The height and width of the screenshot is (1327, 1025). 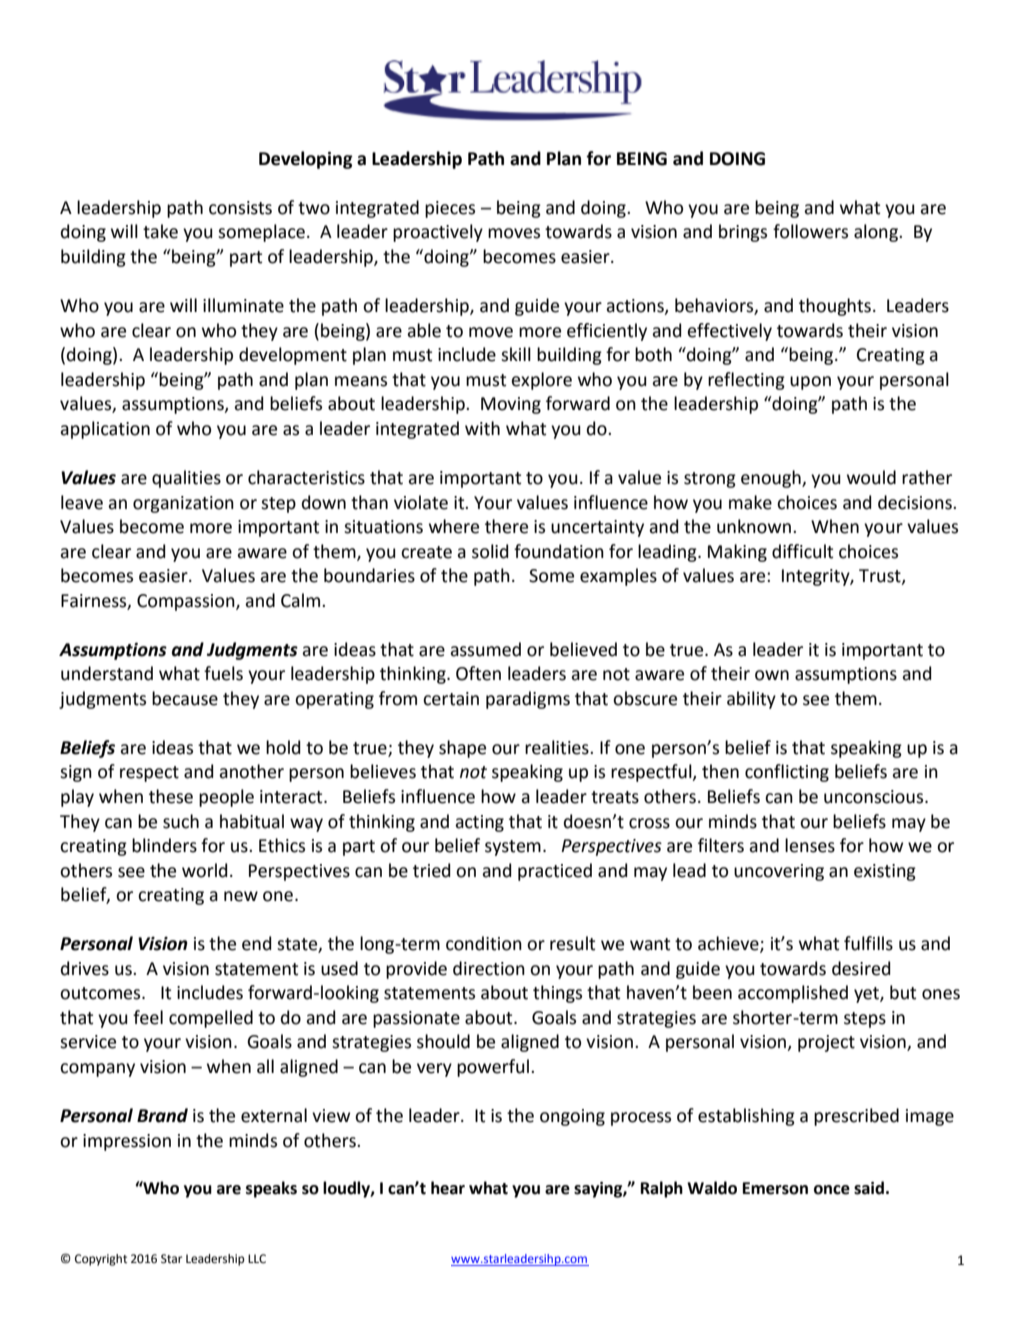 I want to click on unconscious, so click(x=875, y=797).
